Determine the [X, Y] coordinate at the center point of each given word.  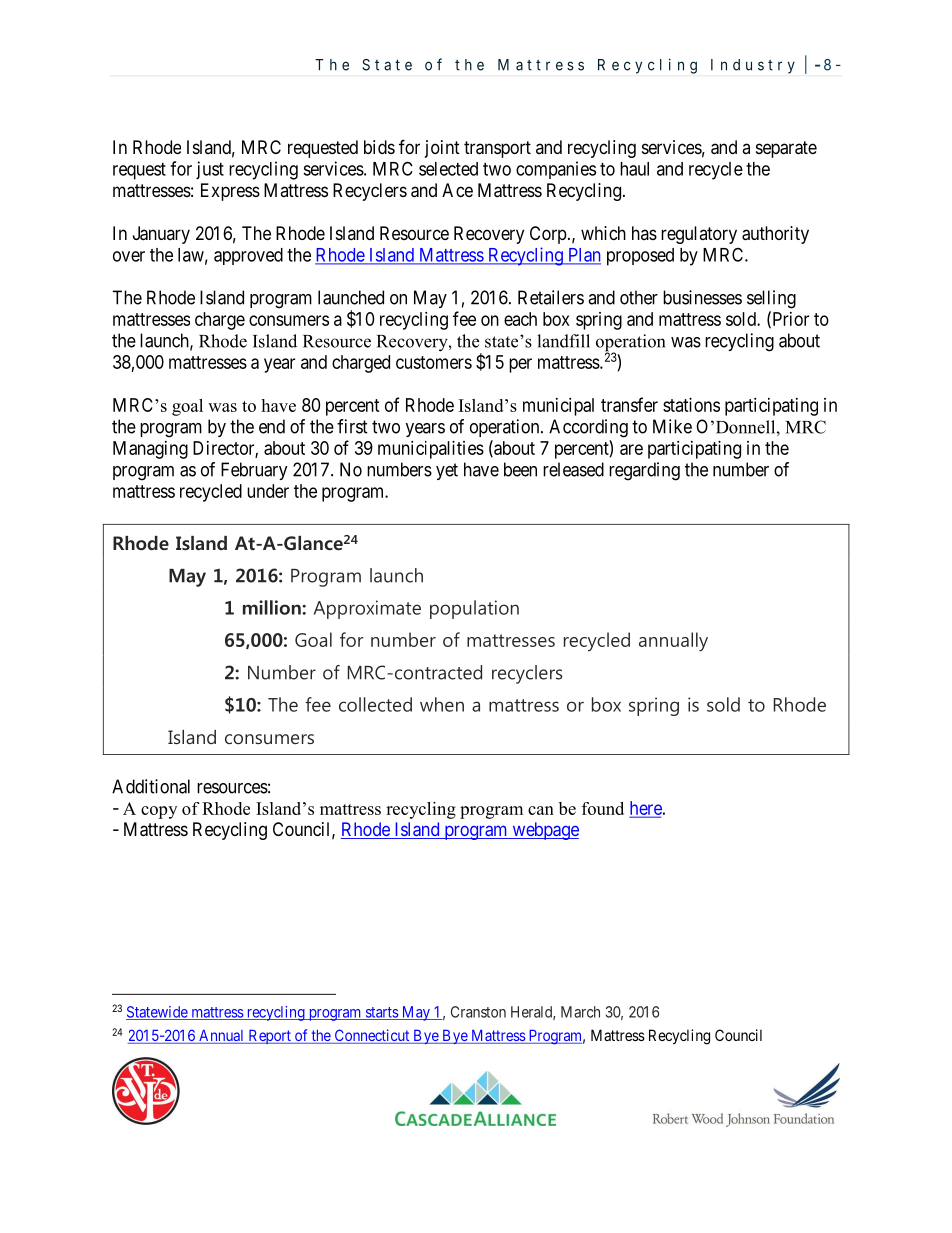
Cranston [478, 1012]
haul [634, 169]
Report [269, 1037]
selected [448, 169]
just [210, 170]
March [580, 1012]
